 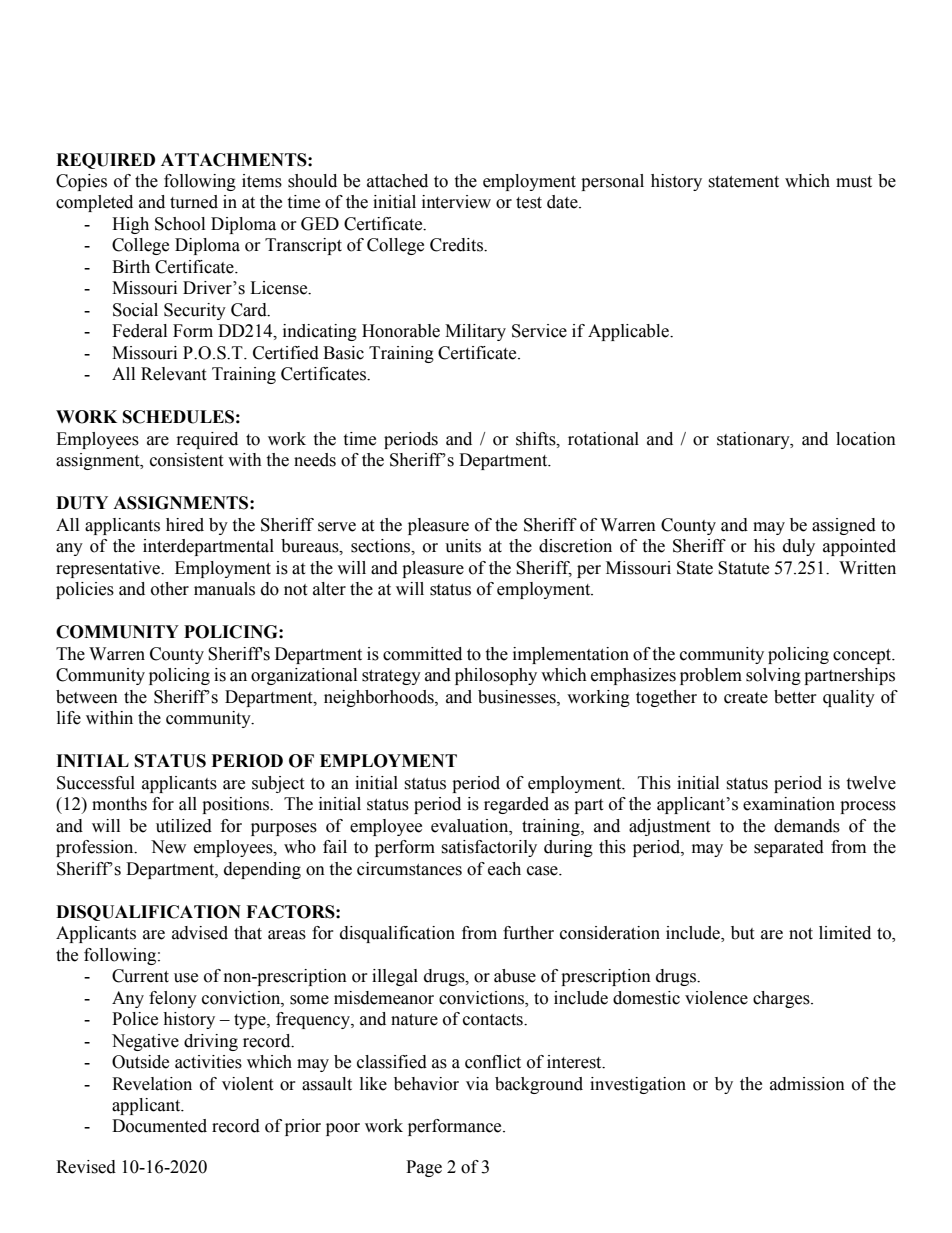 I want to click on each, so click(x=504, y=869).
